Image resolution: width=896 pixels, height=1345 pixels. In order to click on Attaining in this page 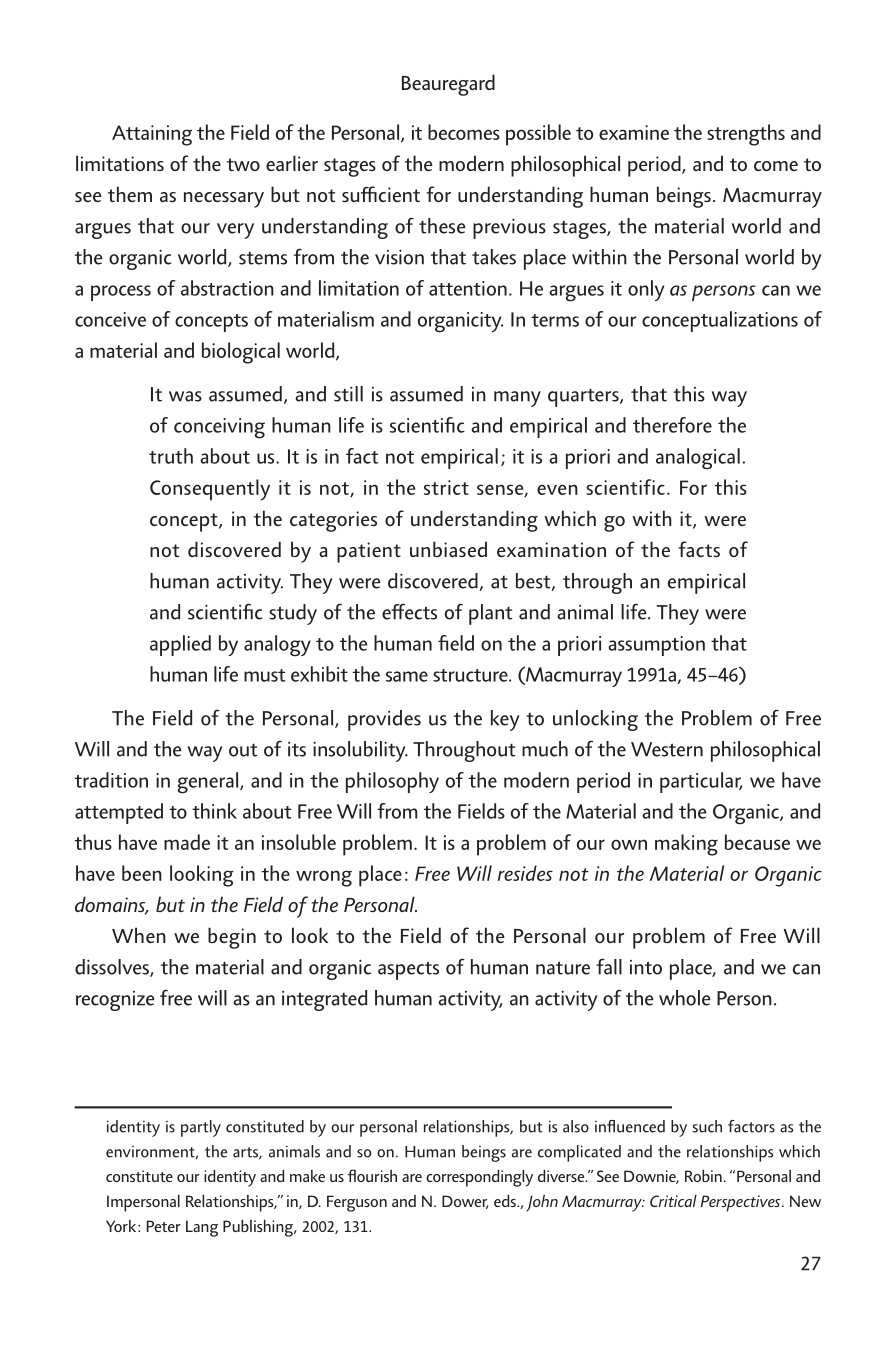, I will do `click(152, 135)`.
